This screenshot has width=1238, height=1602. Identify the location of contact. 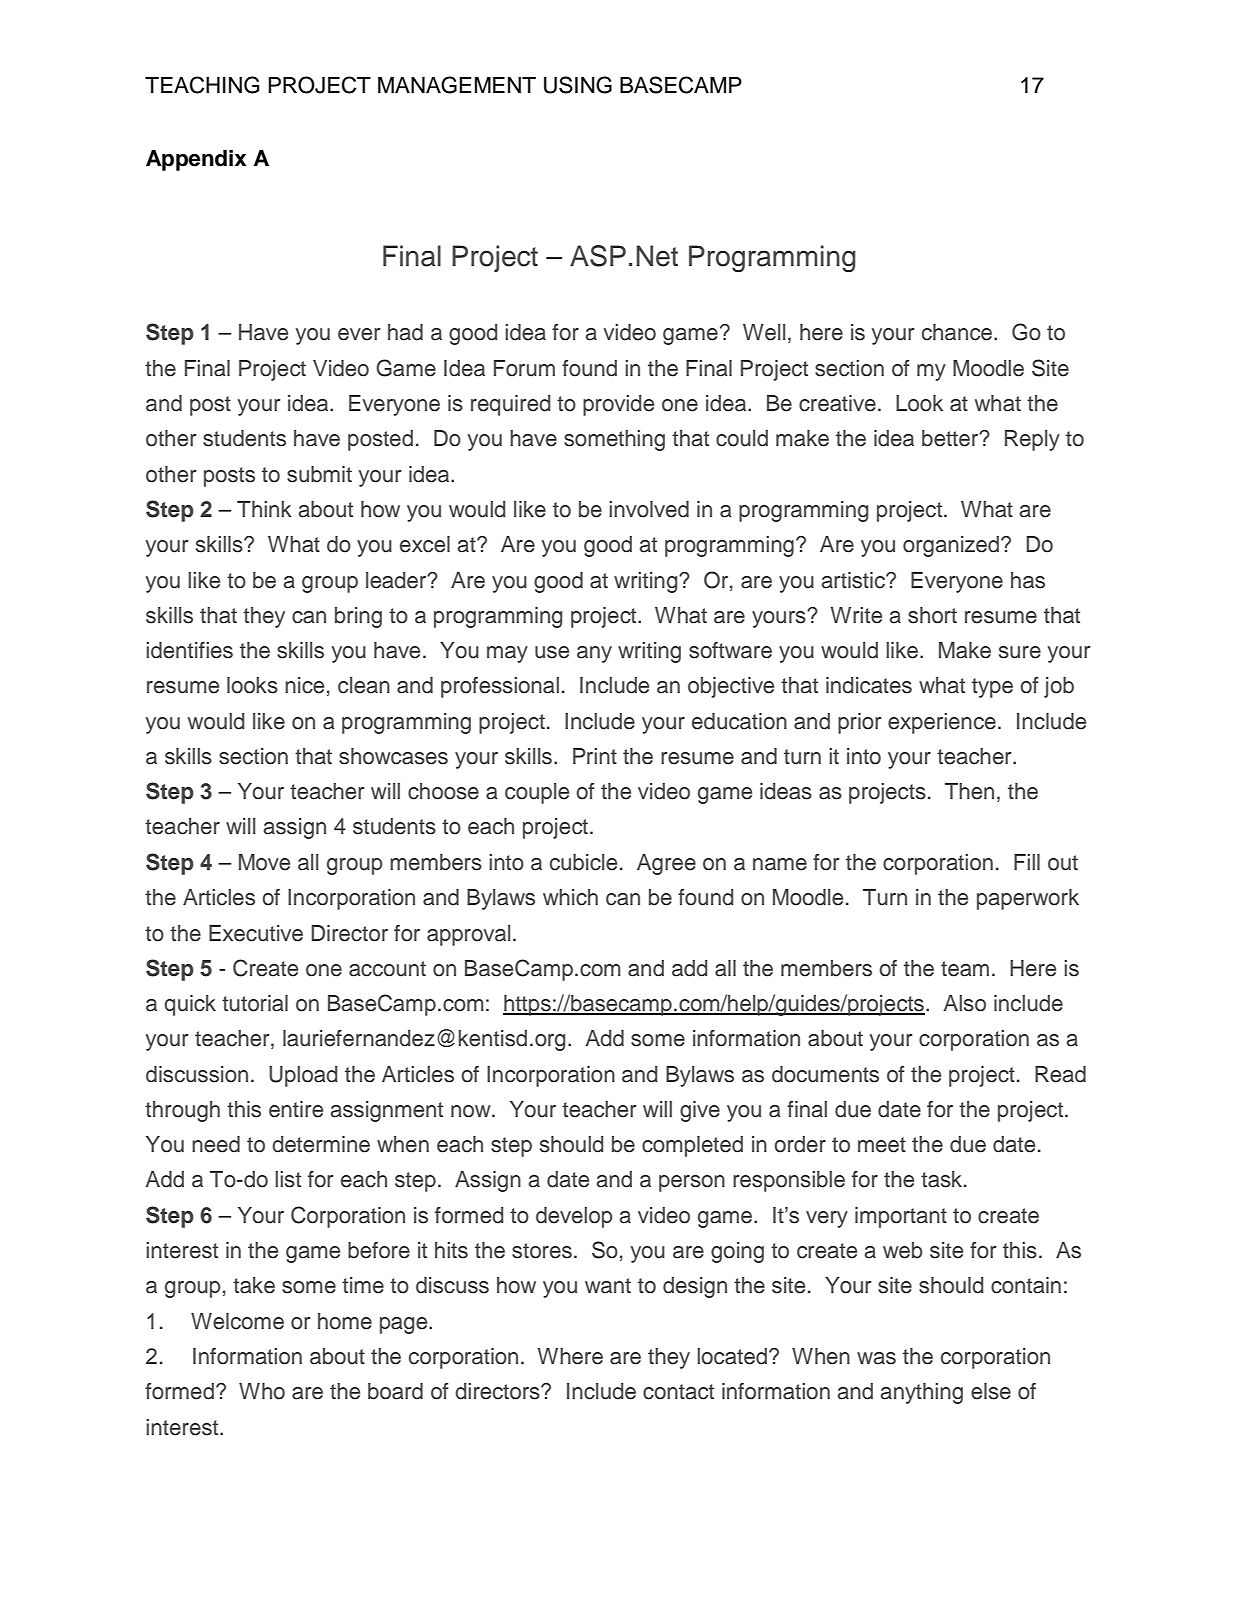
(678, 1392).
